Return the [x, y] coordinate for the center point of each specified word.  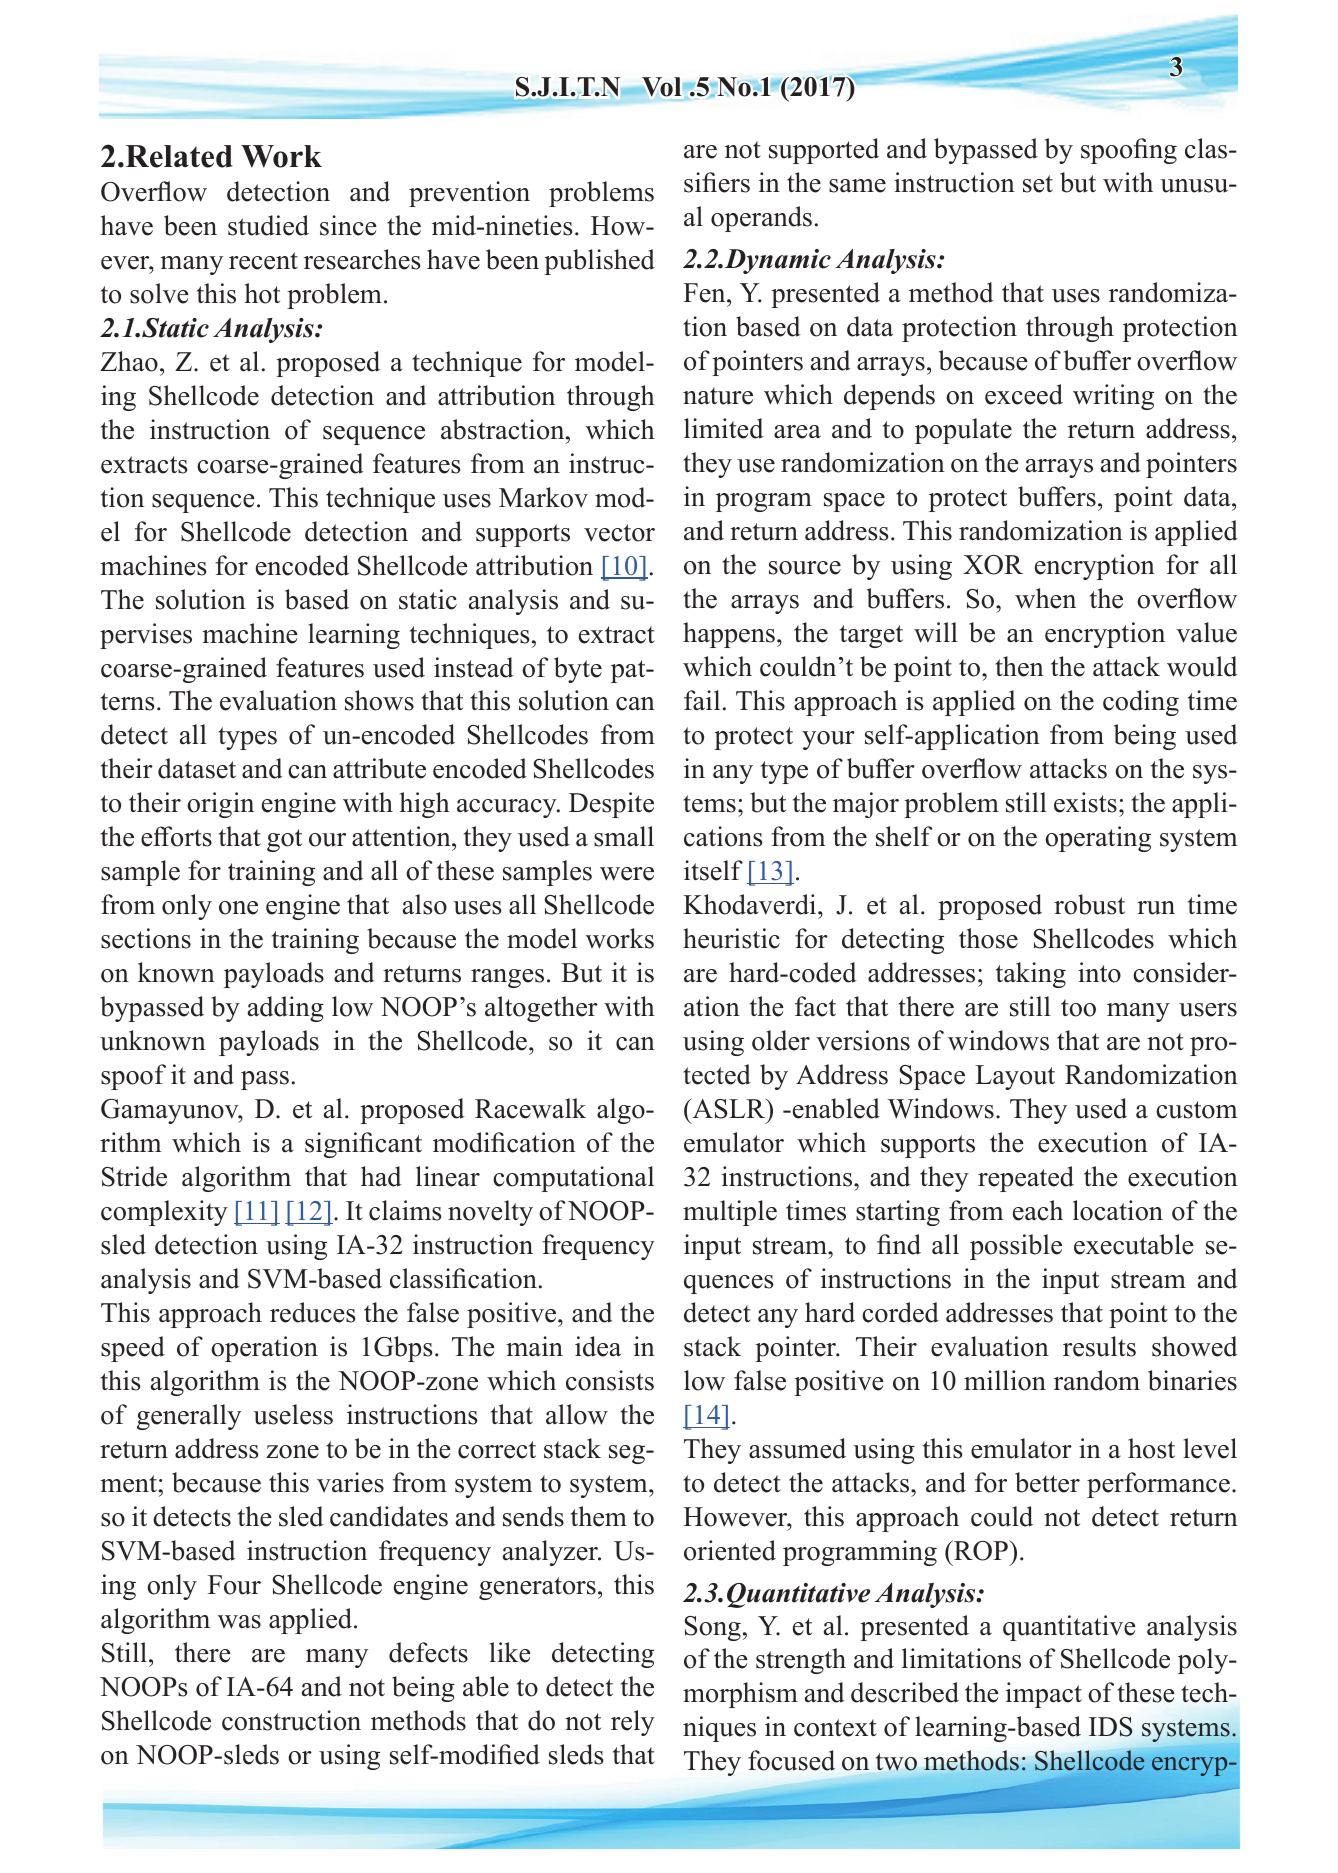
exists [1085, 802]
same [857, 186]
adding [286, 1009]
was [239, 1622]
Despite [611, 805]
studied [268, 225]
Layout [1015, 1077]
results [1099, 1346]
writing [1113, 397]
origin [220, 805]
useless [293, 1414]
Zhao [129, 361]
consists [610, 1380]
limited [724, 428]
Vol [661, 87]
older [781, 1040]
